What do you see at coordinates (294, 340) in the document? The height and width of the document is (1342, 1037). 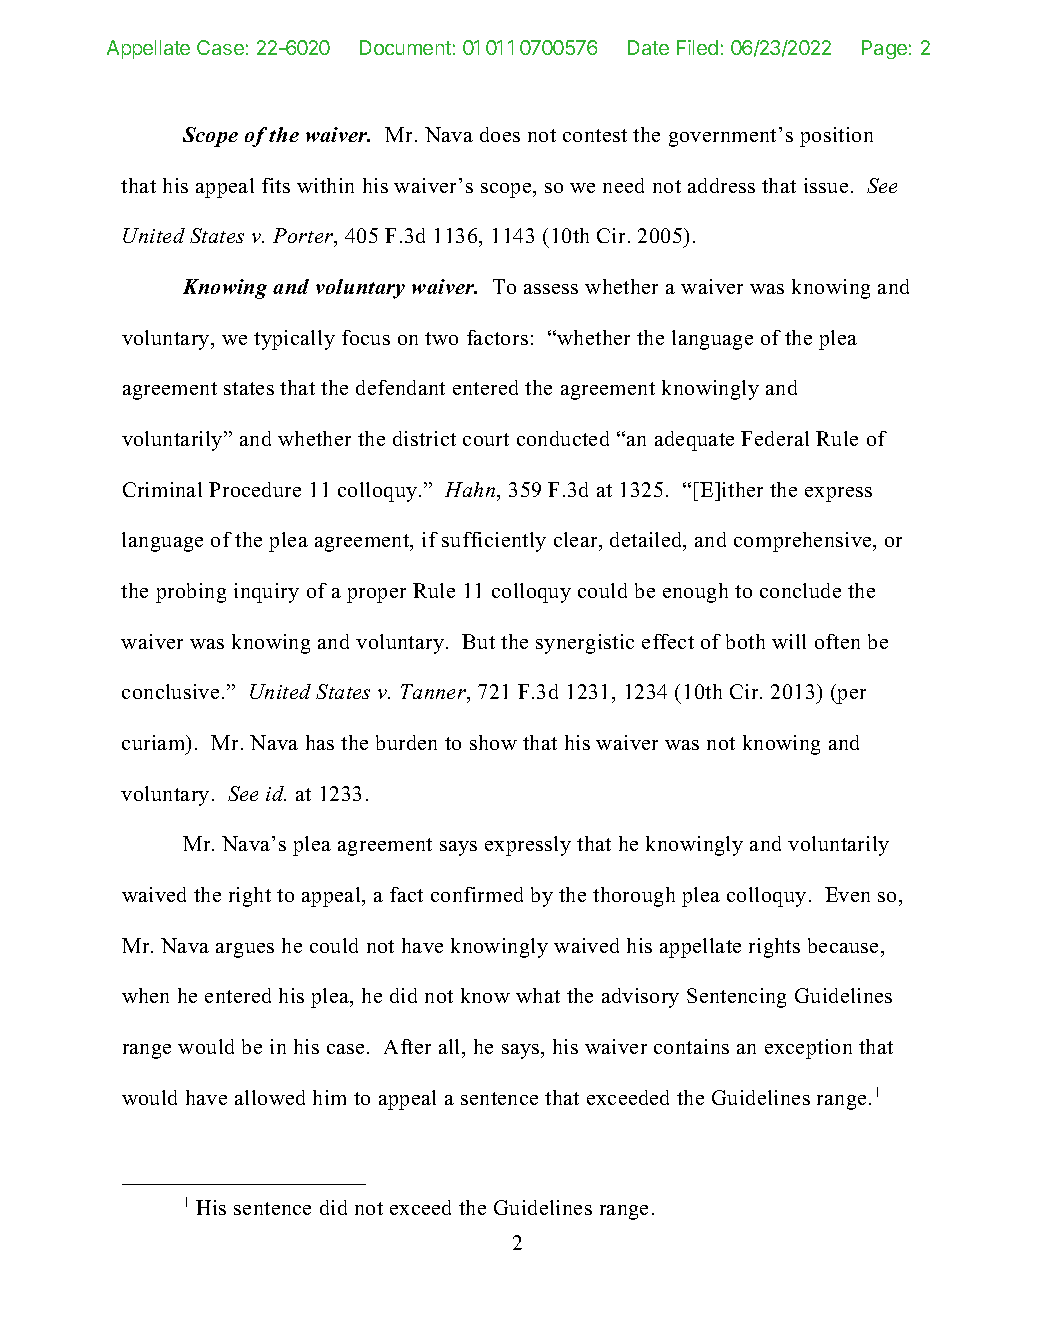 I see `typically` at bounding box center [294, 340].
